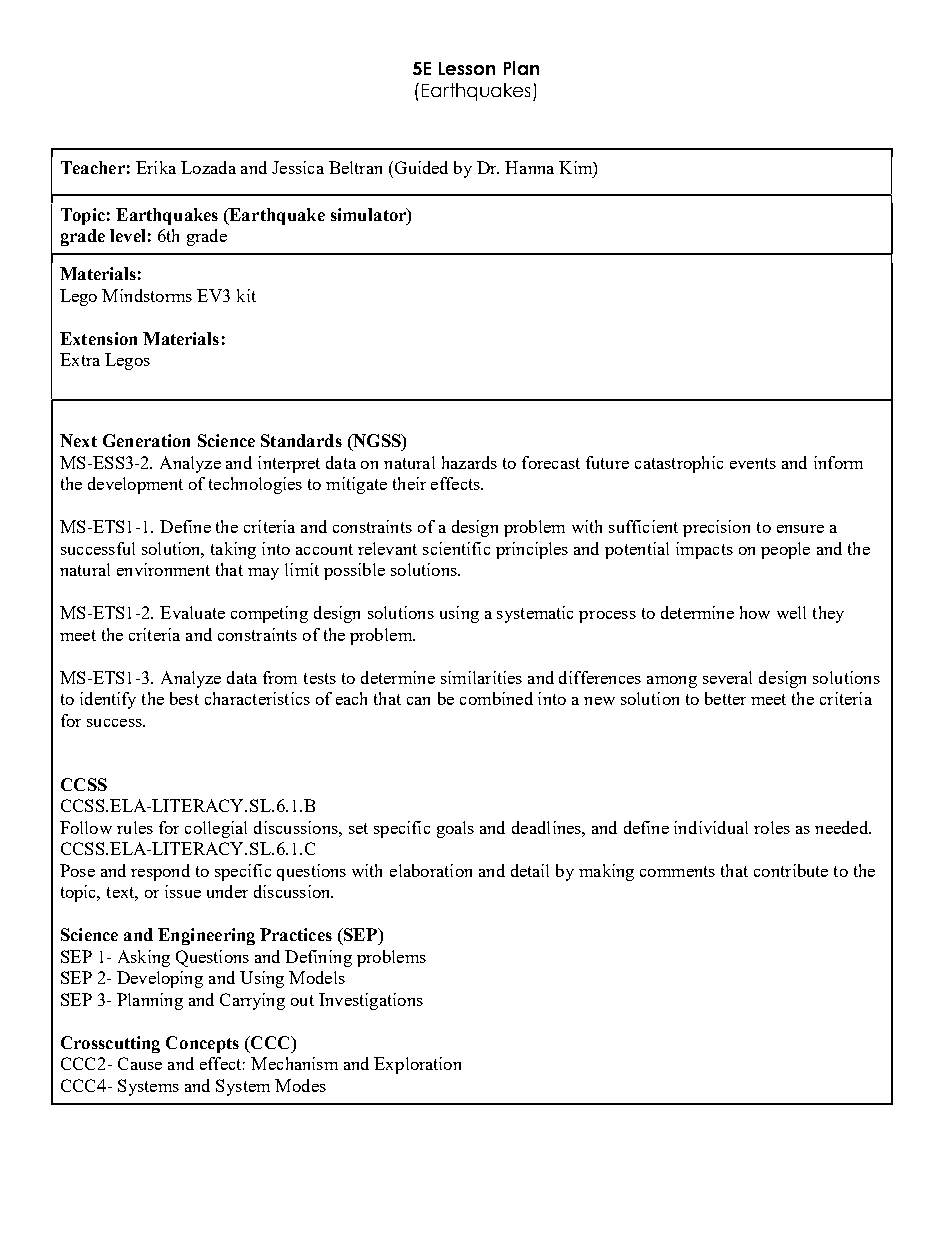 Image resolution: width=952 pixels, height=1233 pixels. I want to click on Erika, so click(156, 167).
